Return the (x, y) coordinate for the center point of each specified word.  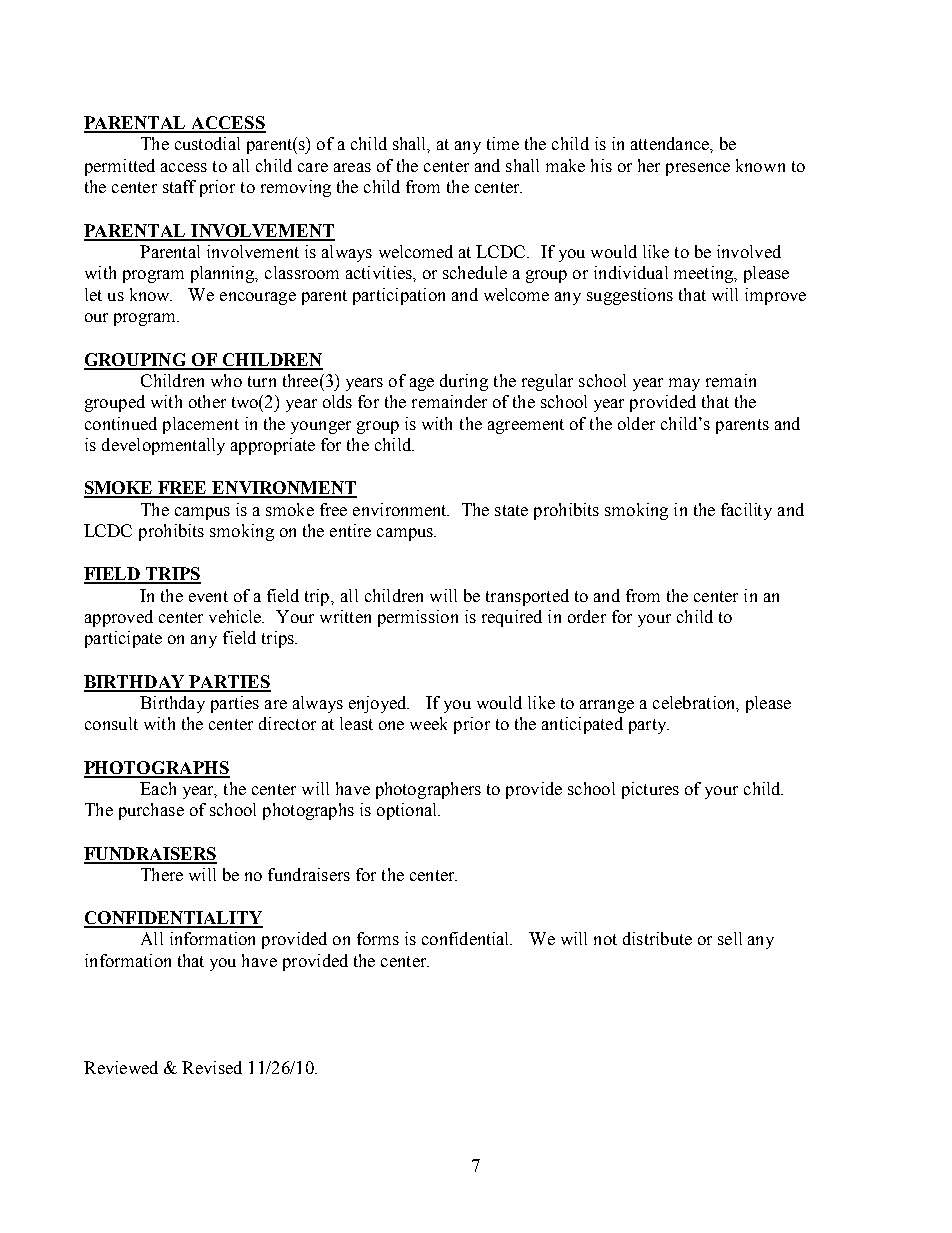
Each (158, 788)
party (649, 726)
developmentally (163, 446)
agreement (526, 426)
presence (698, 169)
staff (179, 186)
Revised (212, 1067)
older (636, 423)
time (503, 143)
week (428, 723)
